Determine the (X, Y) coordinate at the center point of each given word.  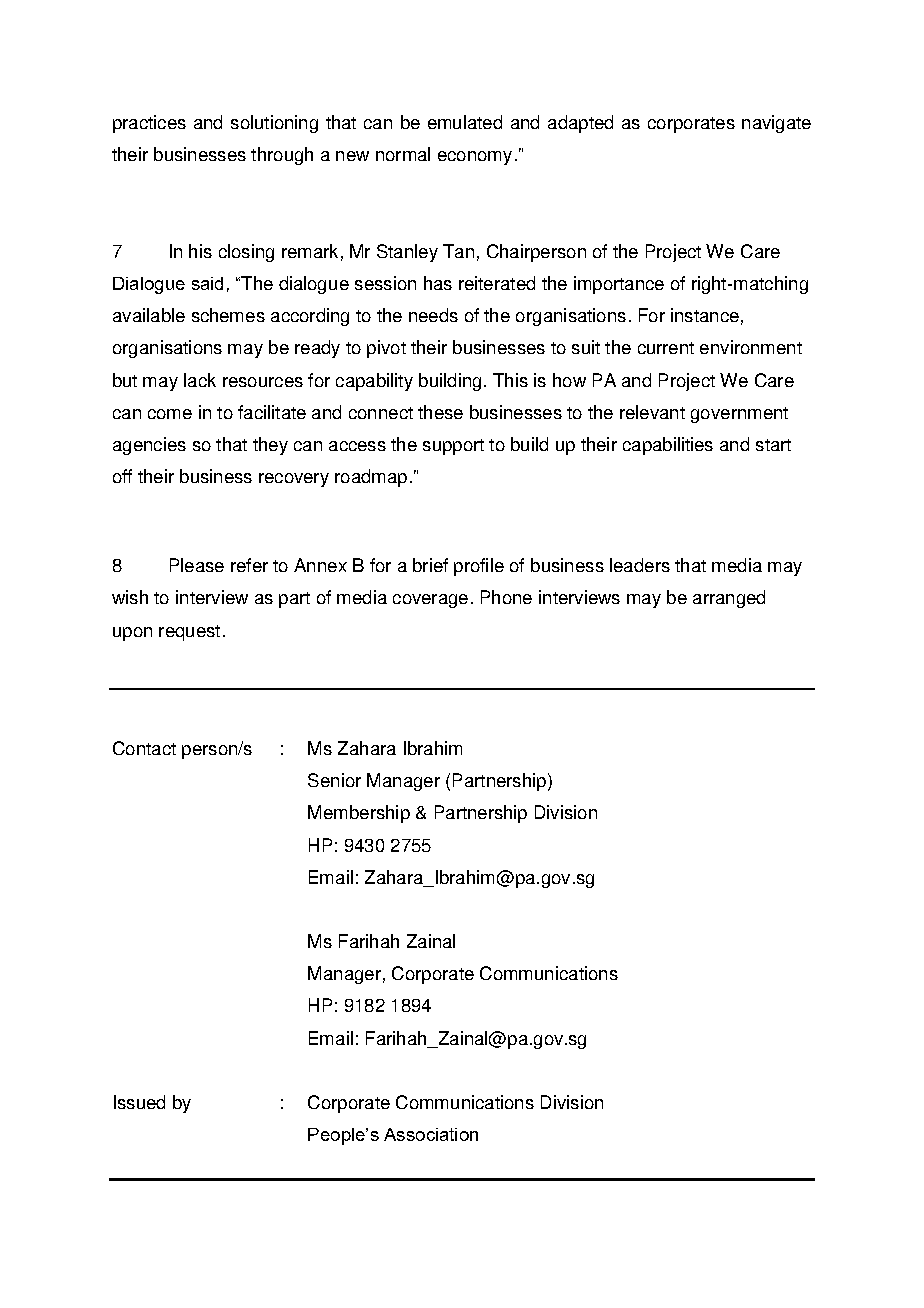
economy (475, 158)
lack (200, 380)
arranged (729, 599)
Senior (334, 780)
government (739, 415)
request (189, 633)
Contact (144, 748)
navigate (776, 124)
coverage (430, 601)
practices (149, 124)
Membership (359, 814)
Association (431, 1134)
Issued (139, 1102)
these (440, 412)
